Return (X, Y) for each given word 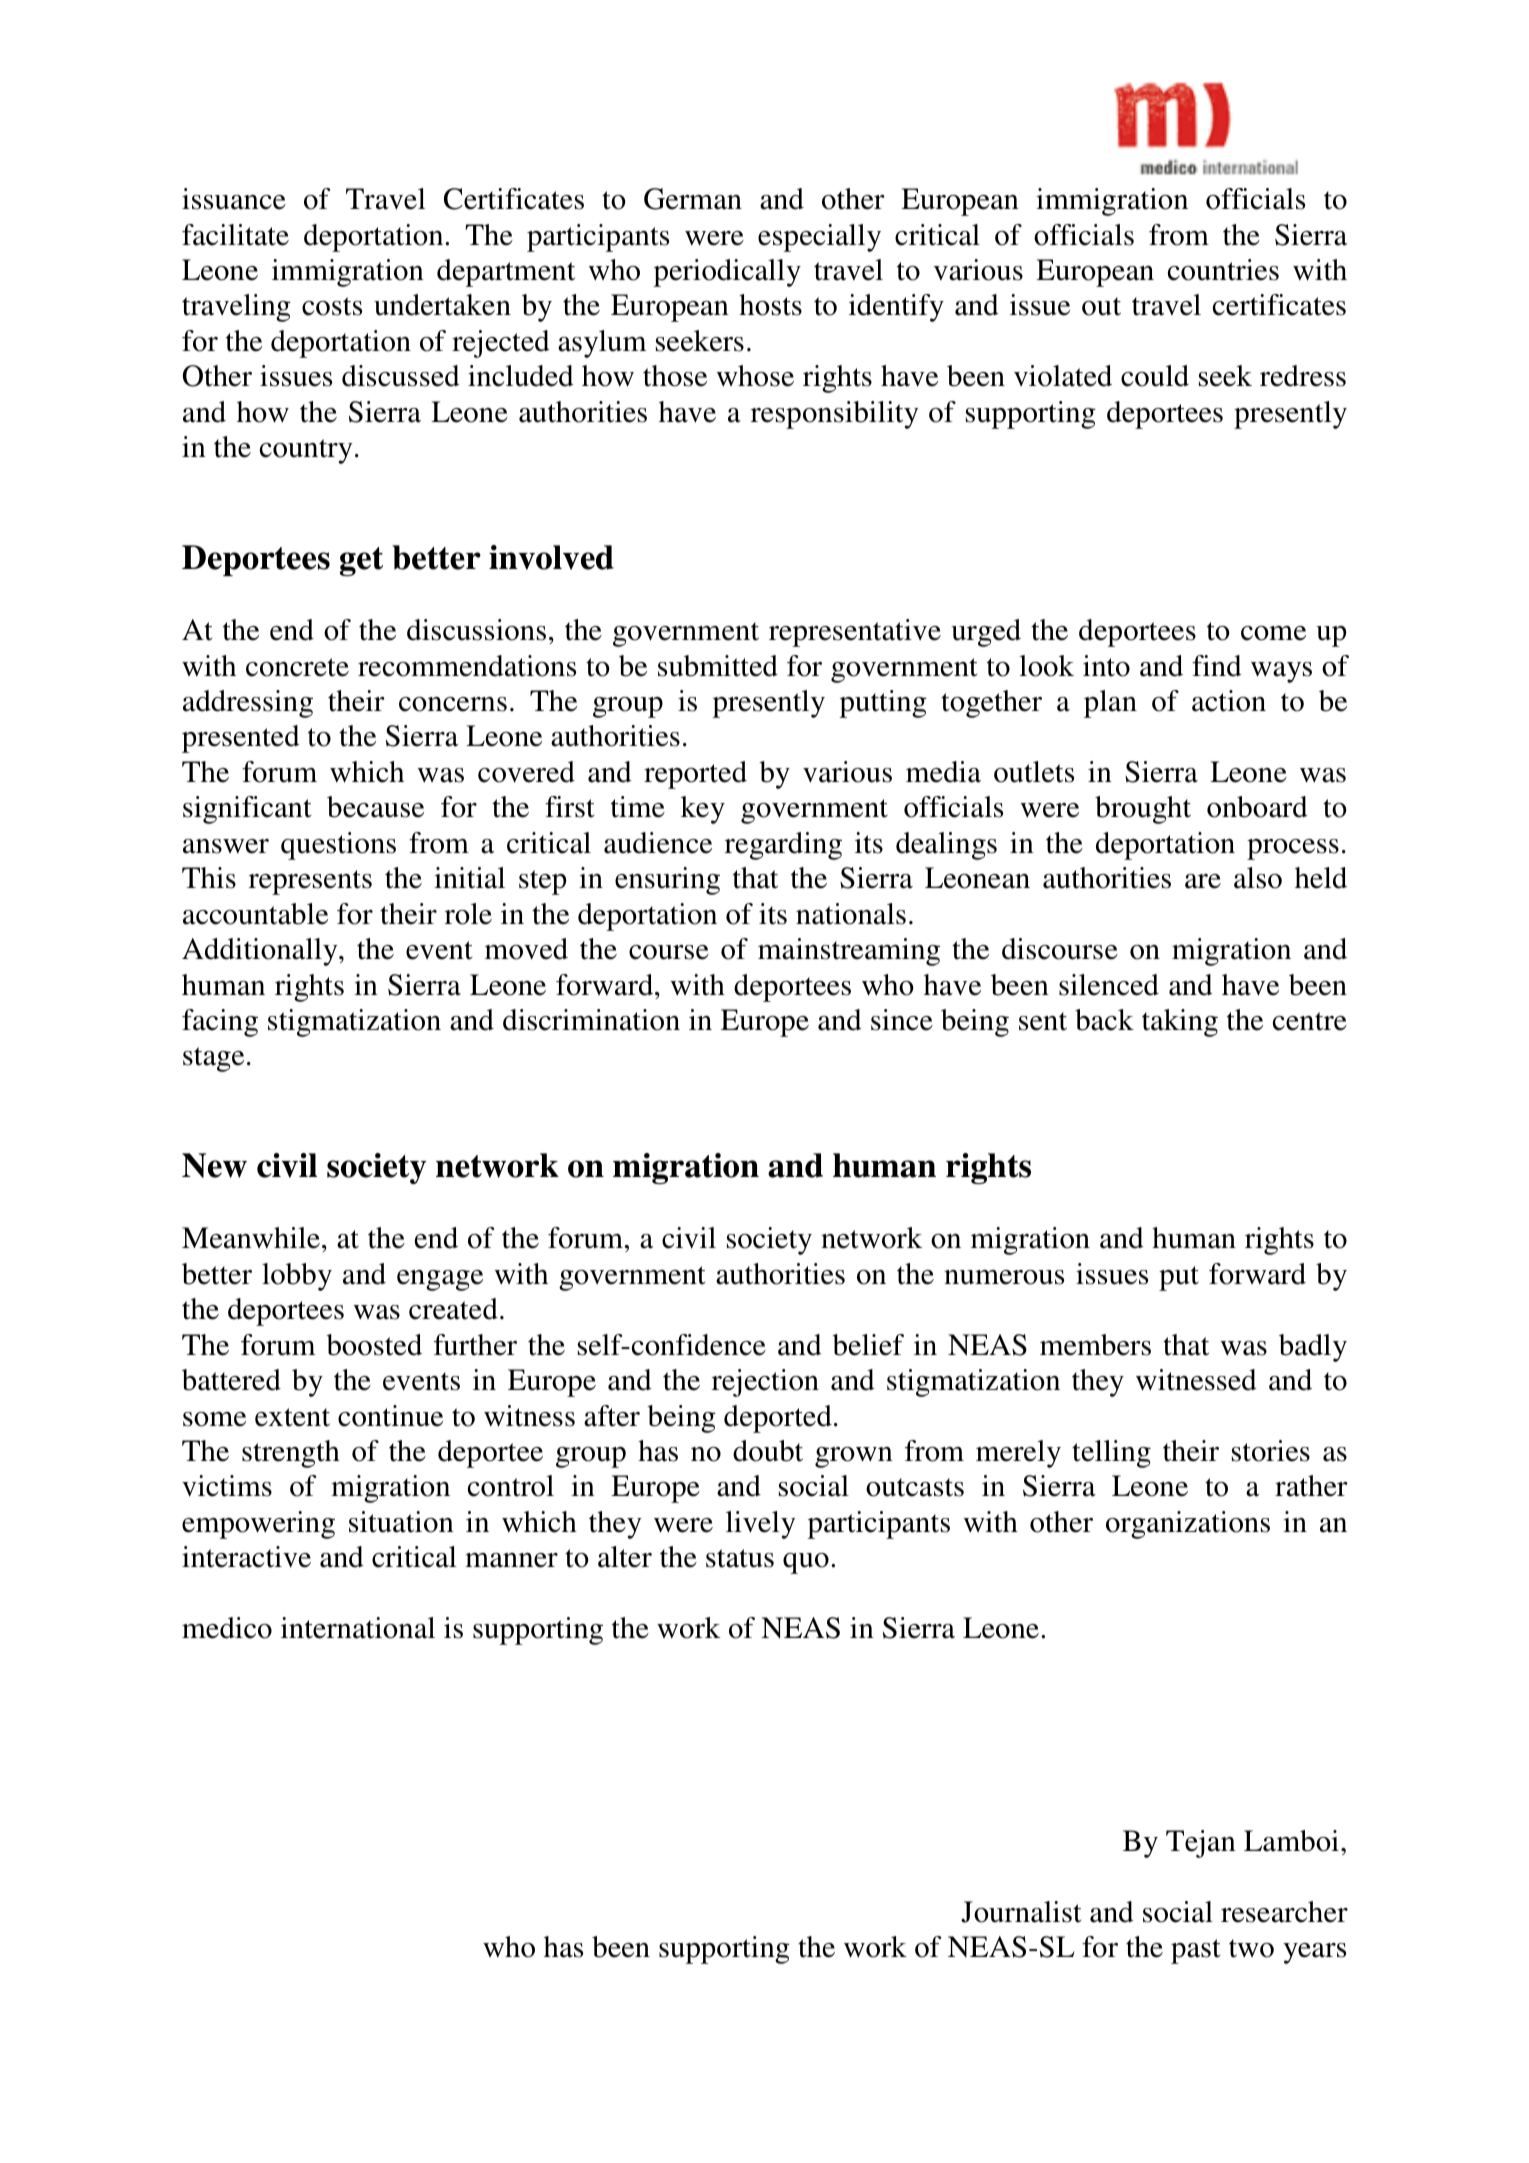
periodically (727, 273)
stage (213, 1059)
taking (1180, 1023)
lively (761, 1525)
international (358, 1628)
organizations (1188, 1525)
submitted (718, 666)
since (902, 1020)
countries (1223, 270)
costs (332, 306)
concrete (297, 667)
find (1217, 666)
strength (291, 1454)
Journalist (1021, 1912)
